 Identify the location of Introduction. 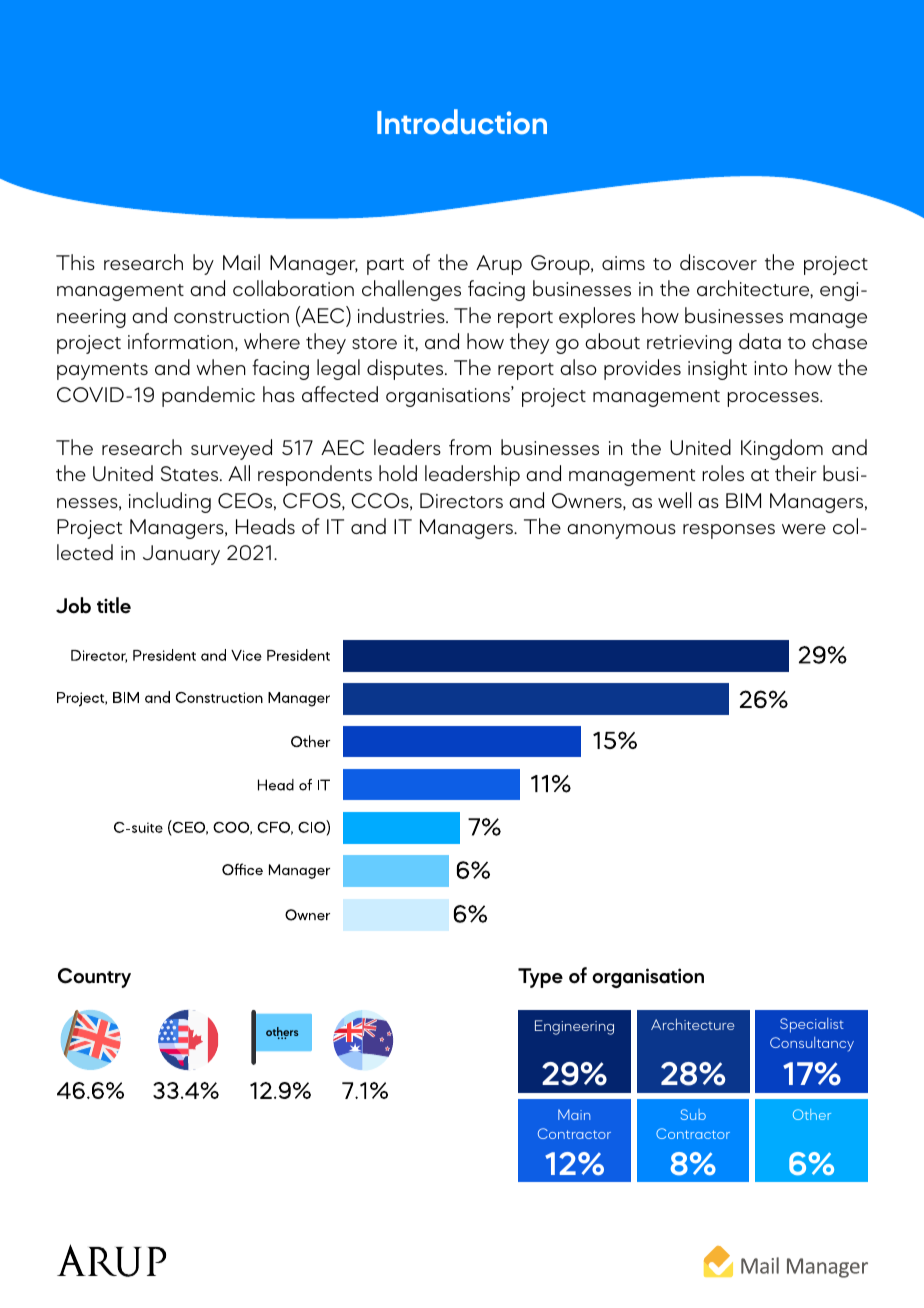
(462, 122).
